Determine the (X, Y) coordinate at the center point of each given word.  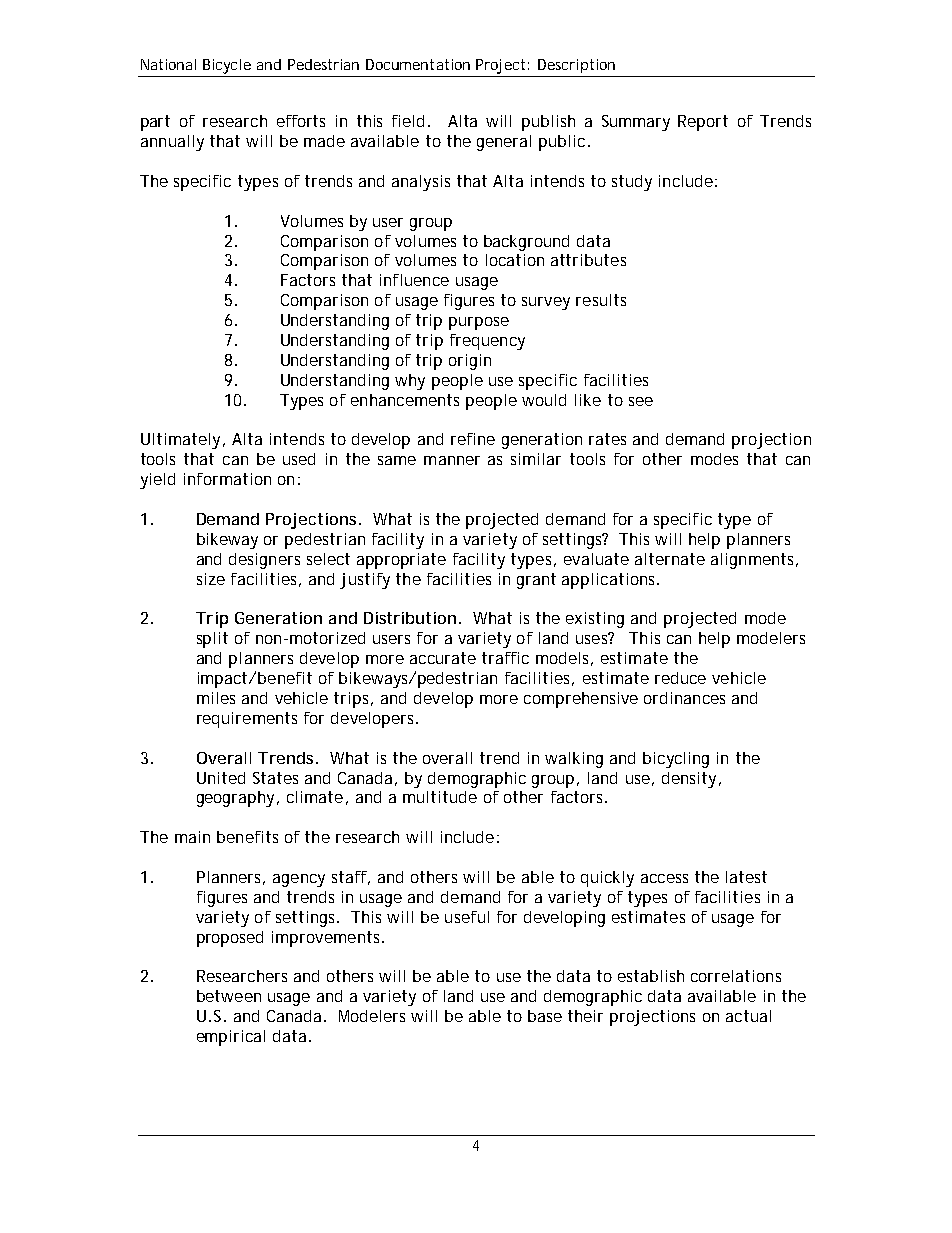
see (641, 401)
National (168, 64)
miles (216, 698)
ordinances (684, 698)
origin (470, 362)
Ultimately (180, 441)
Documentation (418, 64)
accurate (443, 658)
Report (703, 123)
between (229, 996)
